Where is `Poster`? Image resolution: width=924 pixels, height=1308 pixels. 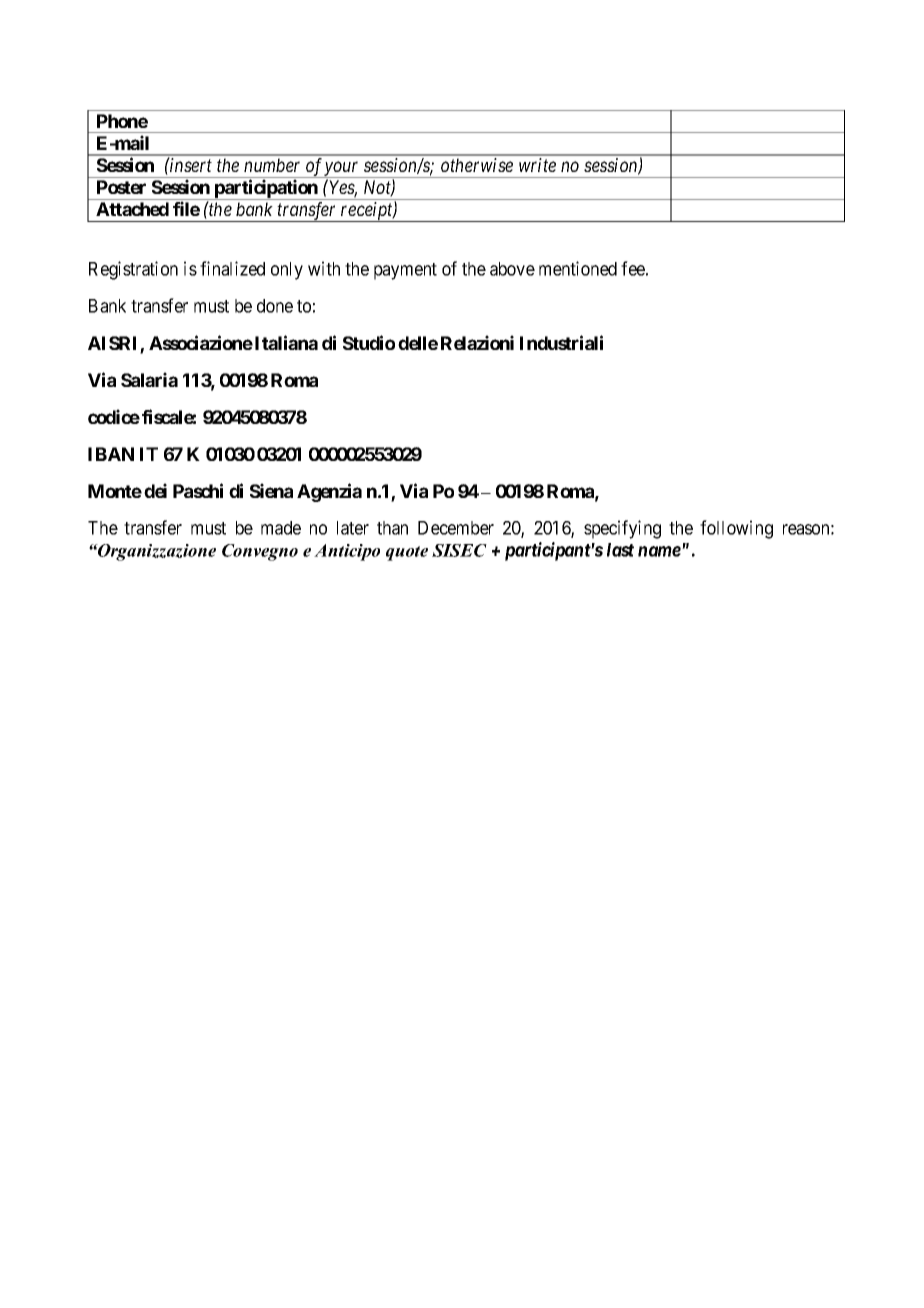 Poster is located at coordinates (121, 187).
